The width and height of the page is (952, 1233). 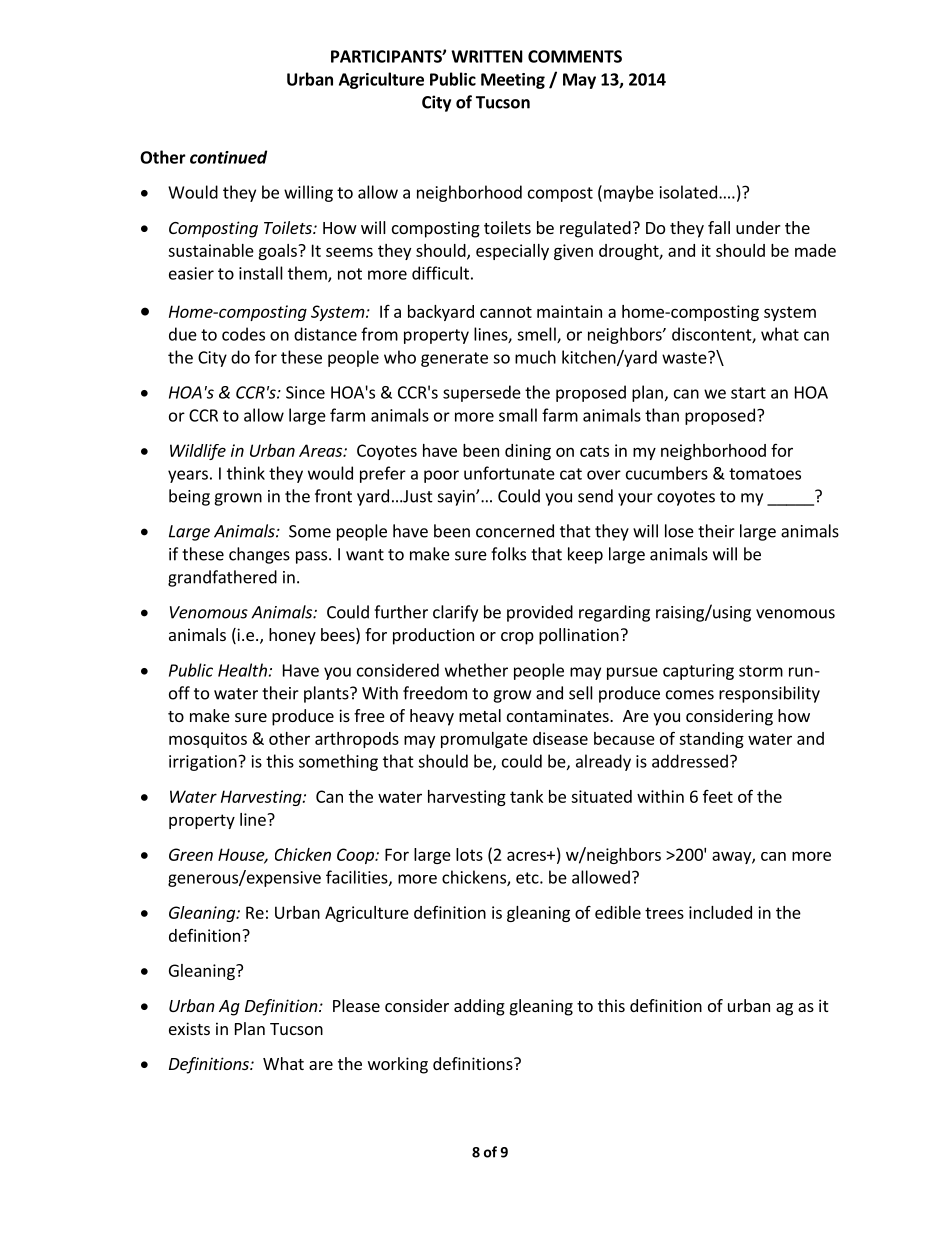 I want to click on supersede, so click(x=482, y=393).
